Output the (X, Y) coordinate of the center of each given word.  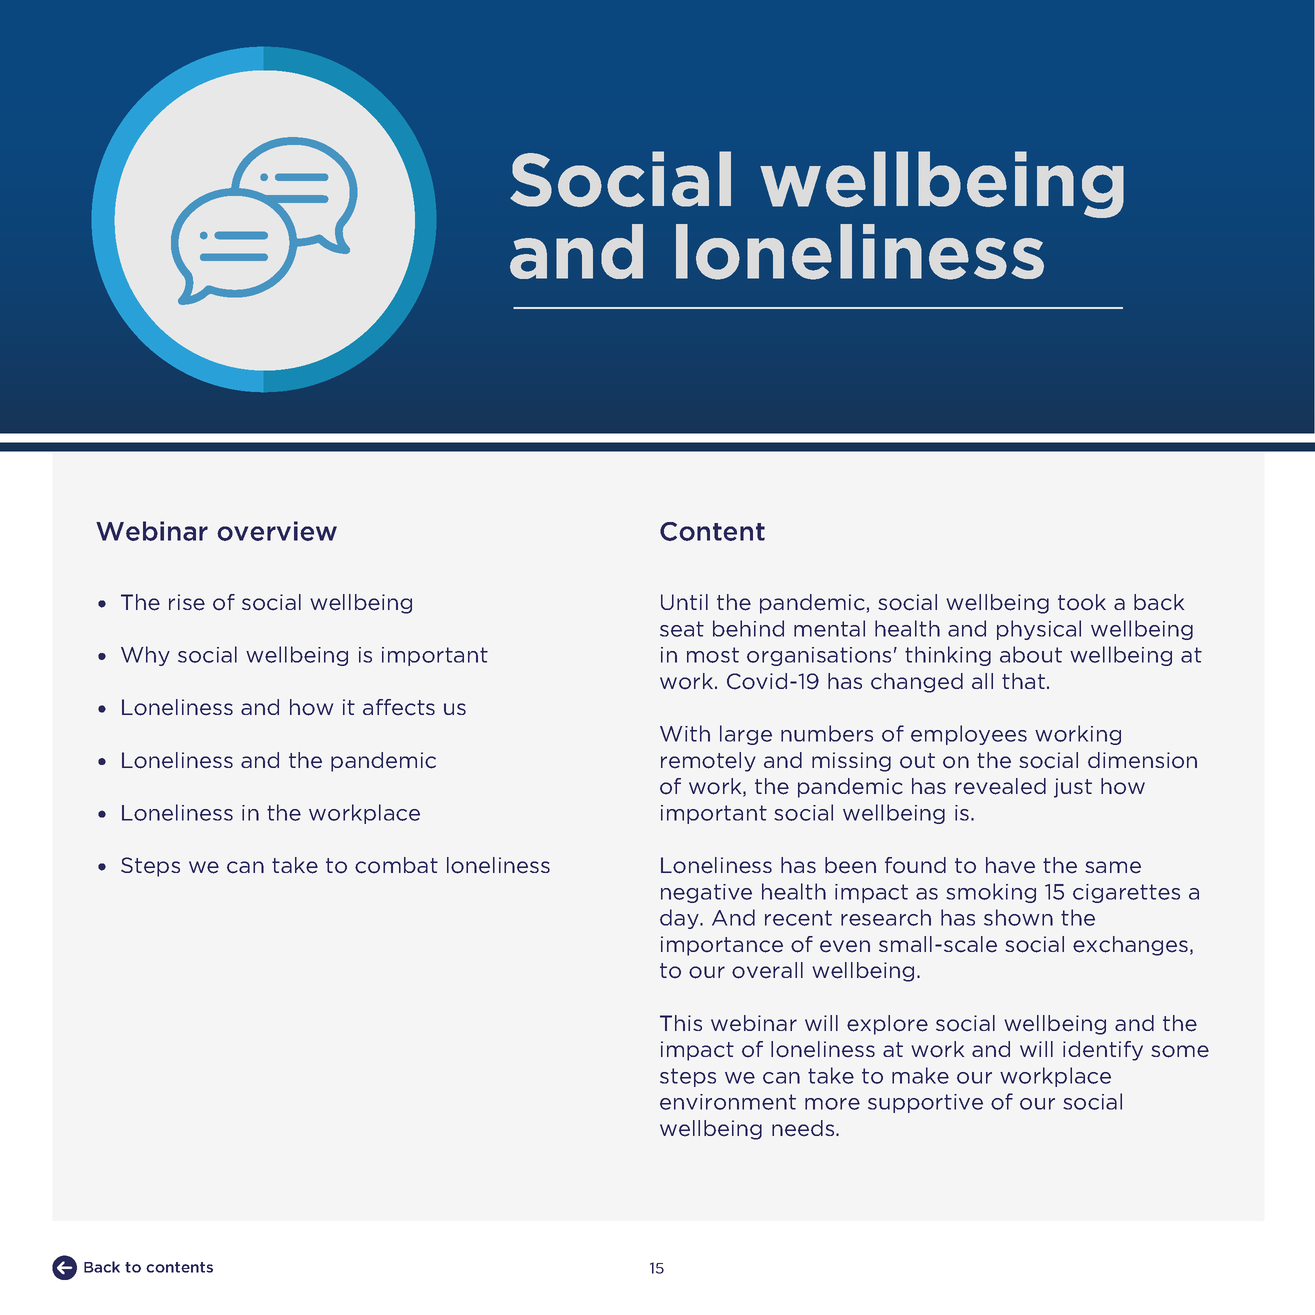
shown (1018, 917)
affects (399, 707)
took (1082, 602)
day (680, 919)
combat (396, 865)
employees (969, 735)
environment (728, 1102)
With (685, 733)
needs (804, 1128)
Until (684, 602)
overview (277, 531)
